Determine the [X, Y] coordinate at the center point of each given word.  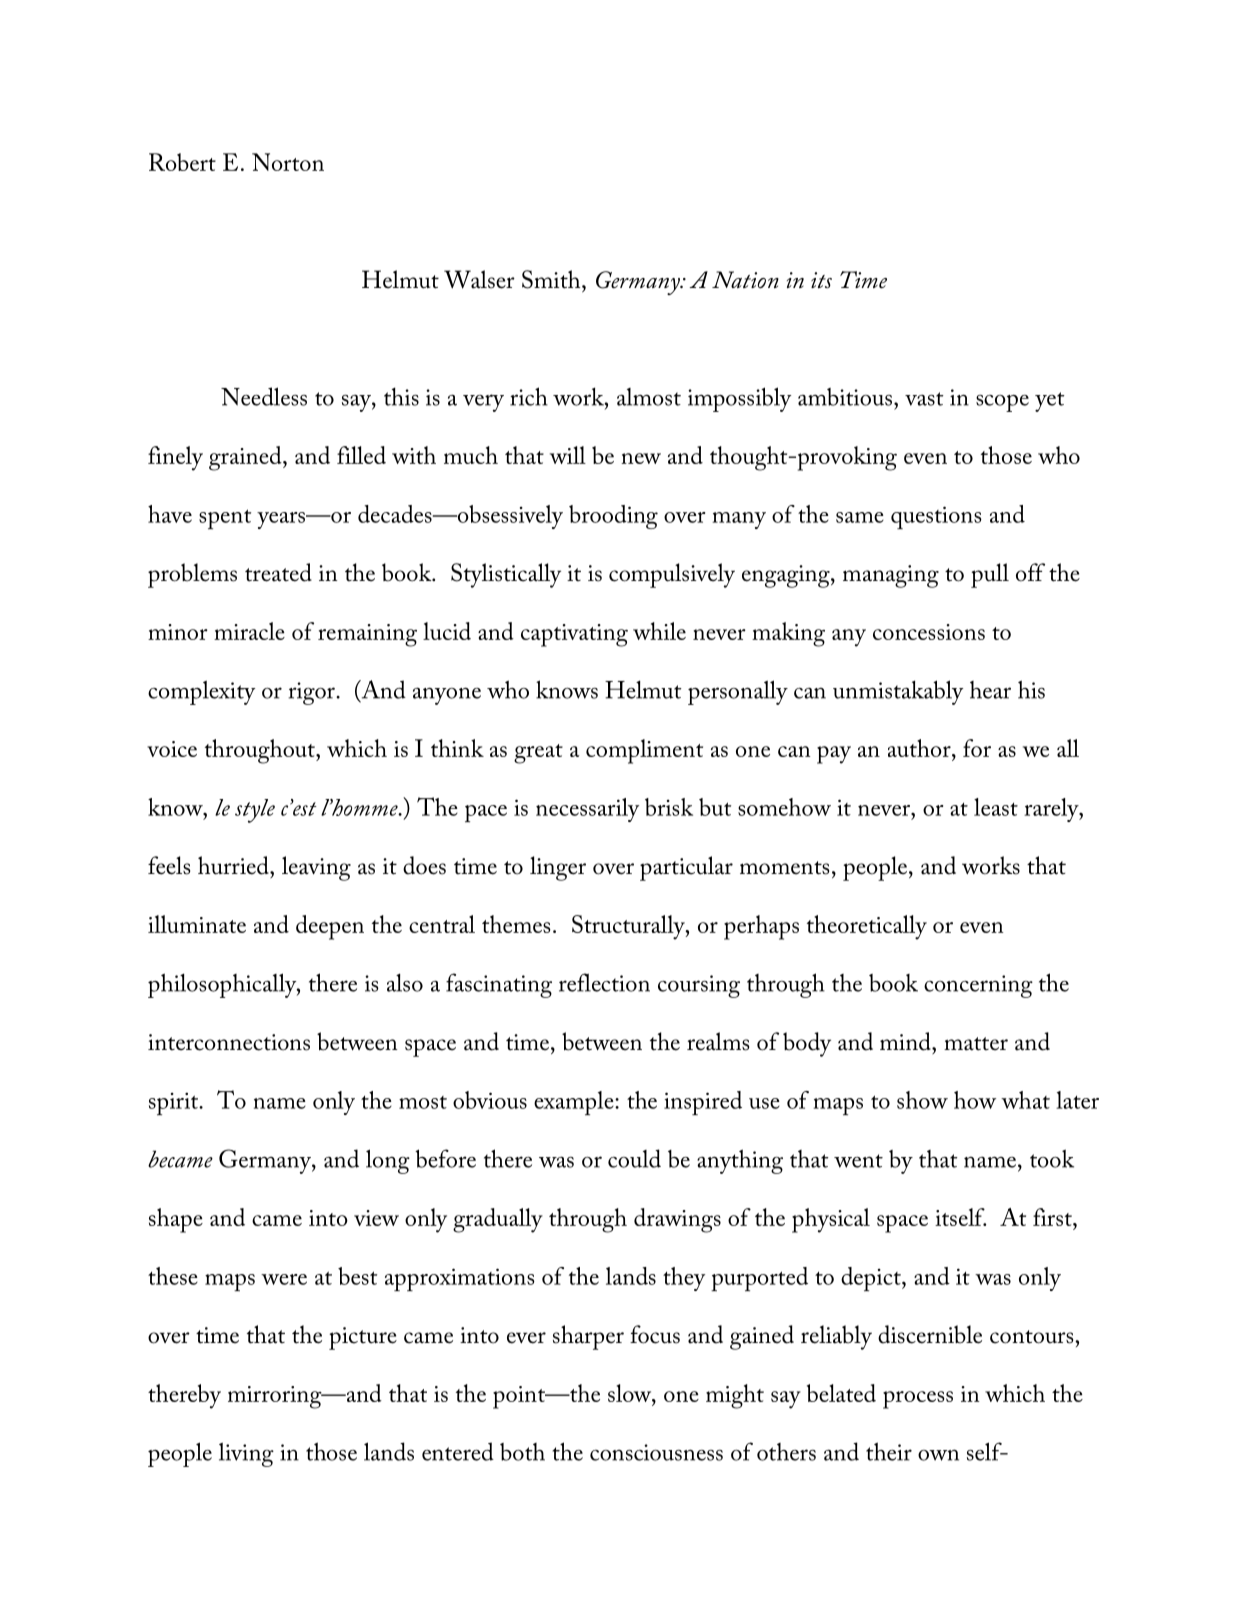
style [255, 811]
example [575, 1103]
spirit [175, 1104]
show [922, 1100]
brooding [613, 517]
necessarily [587, 810]
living [246, 1454]
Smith [552, 279]
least [996, 807]
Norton [288, 162]
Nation [745, 280]
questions [936, 517]
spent [225, 519]
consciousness [656, 1452]
